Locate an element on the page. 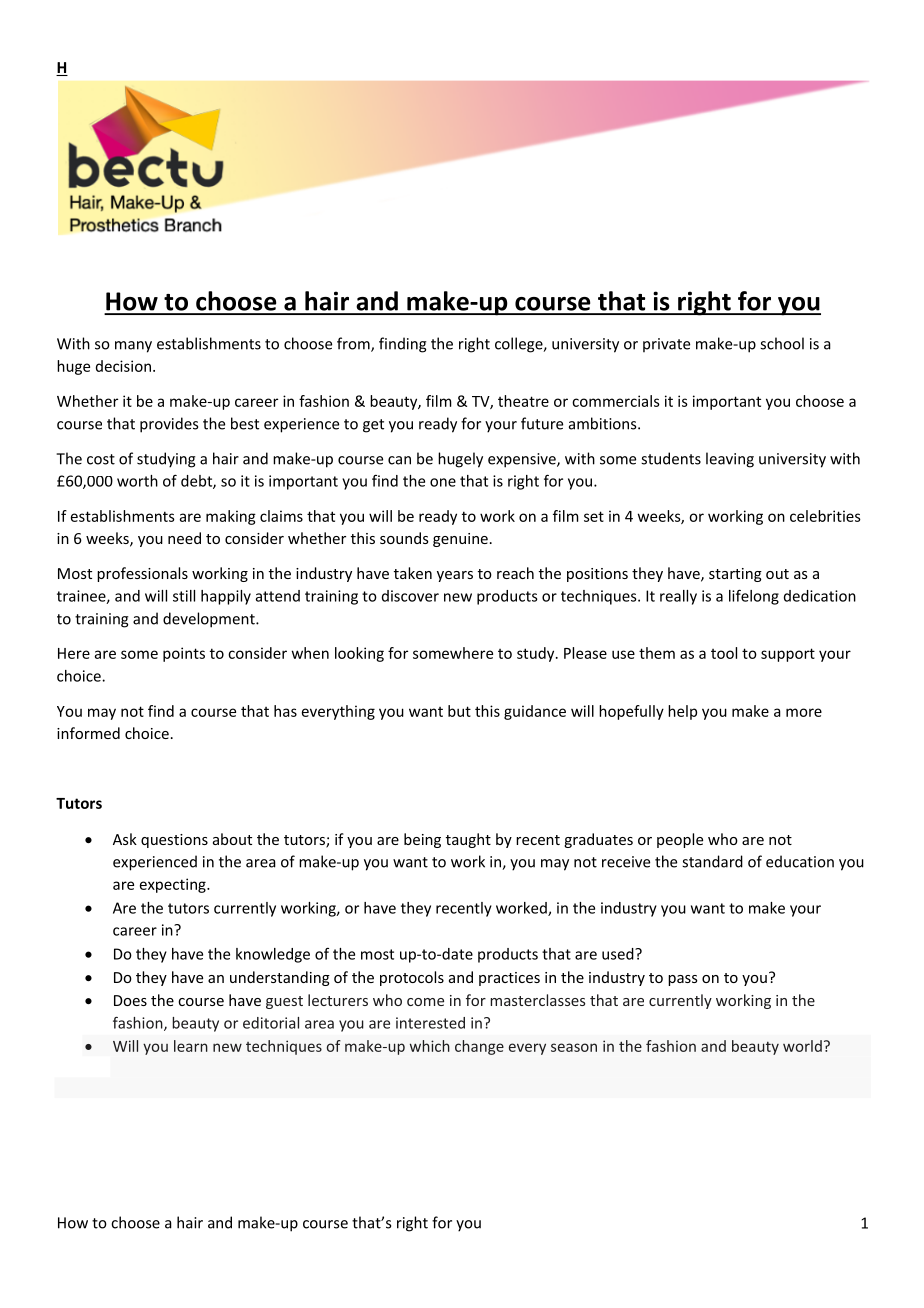  genuine is located at coordinates (460, 540).
